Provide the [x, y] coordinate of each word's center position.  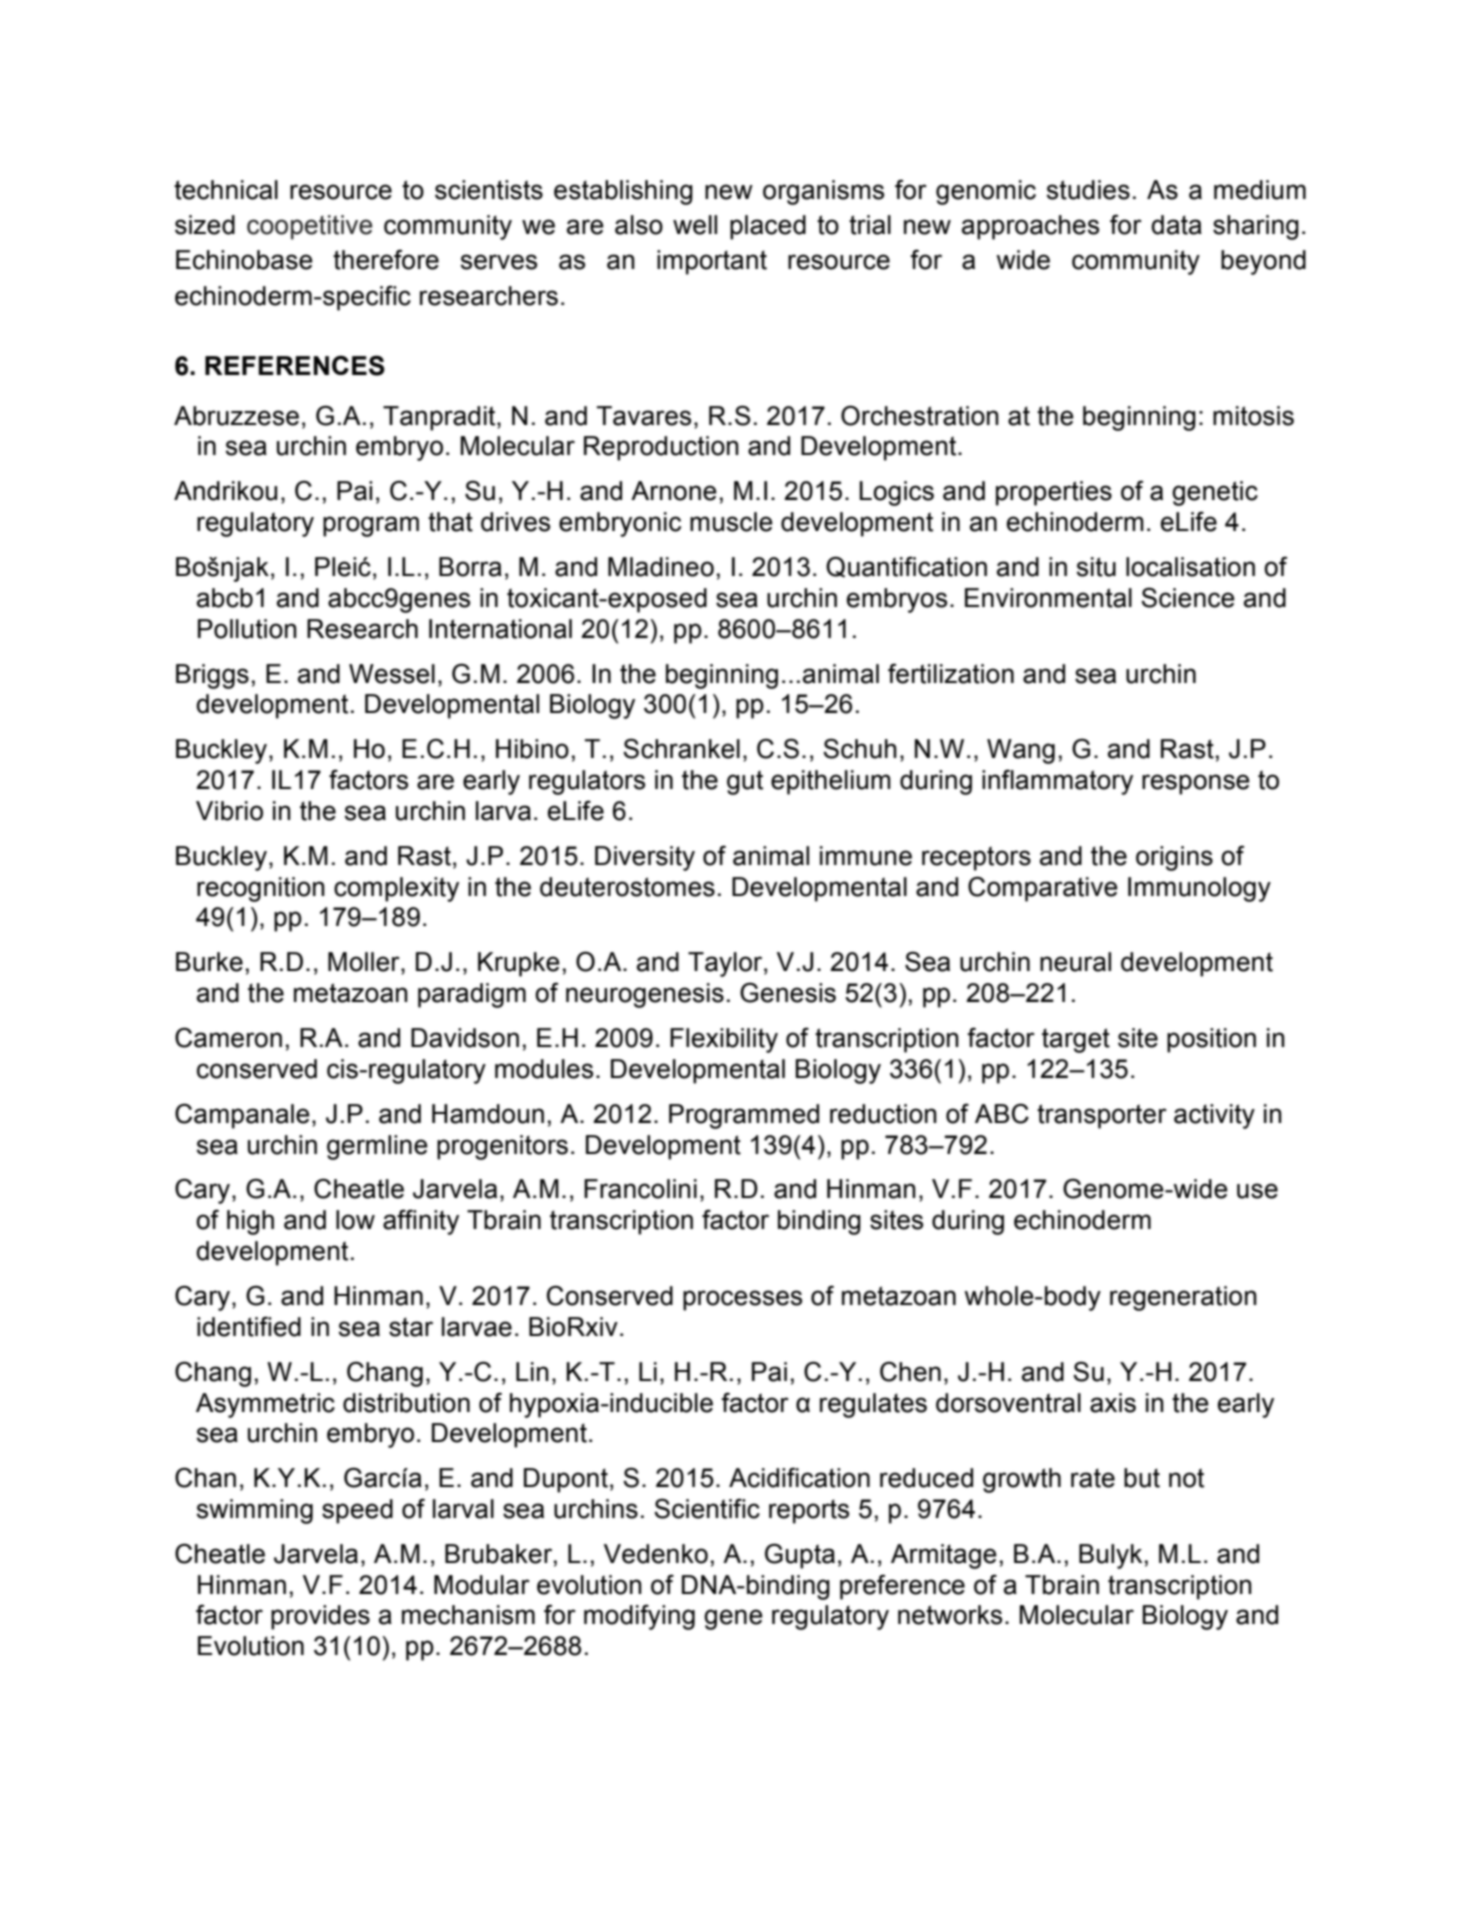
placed [768, 227]
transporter [1102, 1116]
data [1176, 225]
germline [377, 1147]
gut [745, 782]
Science [1188, 597]
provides [320, 1617]
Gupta [800, 1556]
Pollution [247, 629]
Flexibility [724, 1040]
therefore [386, 259]
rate [1093, 1478]
